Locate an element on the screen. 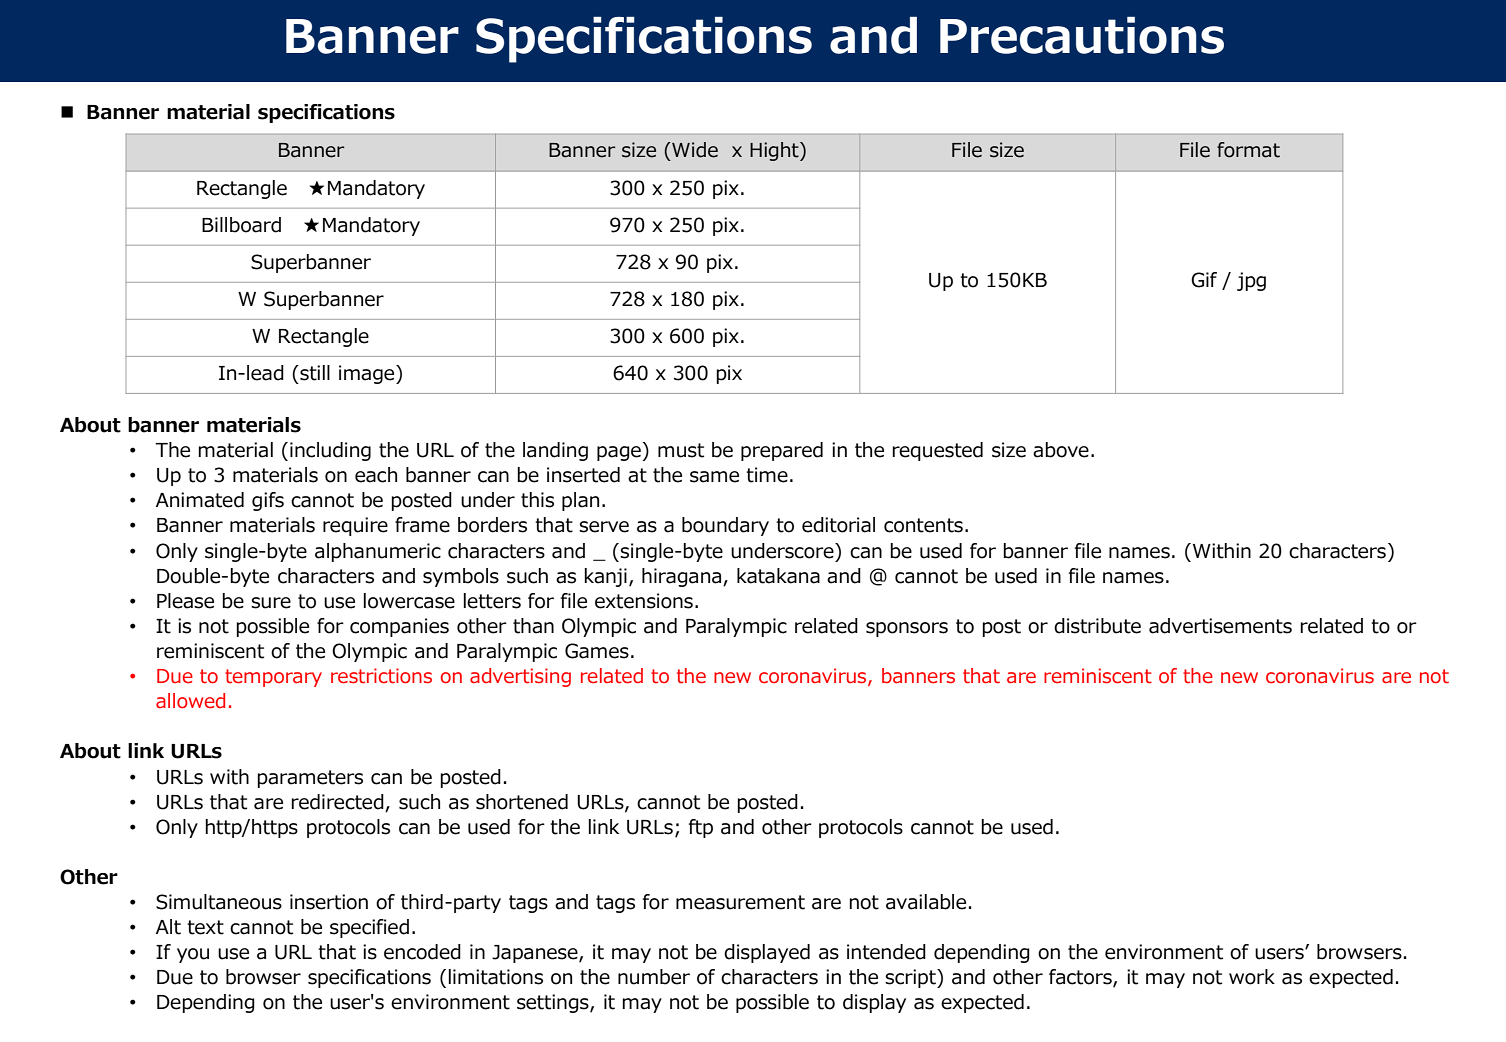 The width and height of the screenshot is (1506, 1042). Precautions is located at coordinates (1082, 35).
